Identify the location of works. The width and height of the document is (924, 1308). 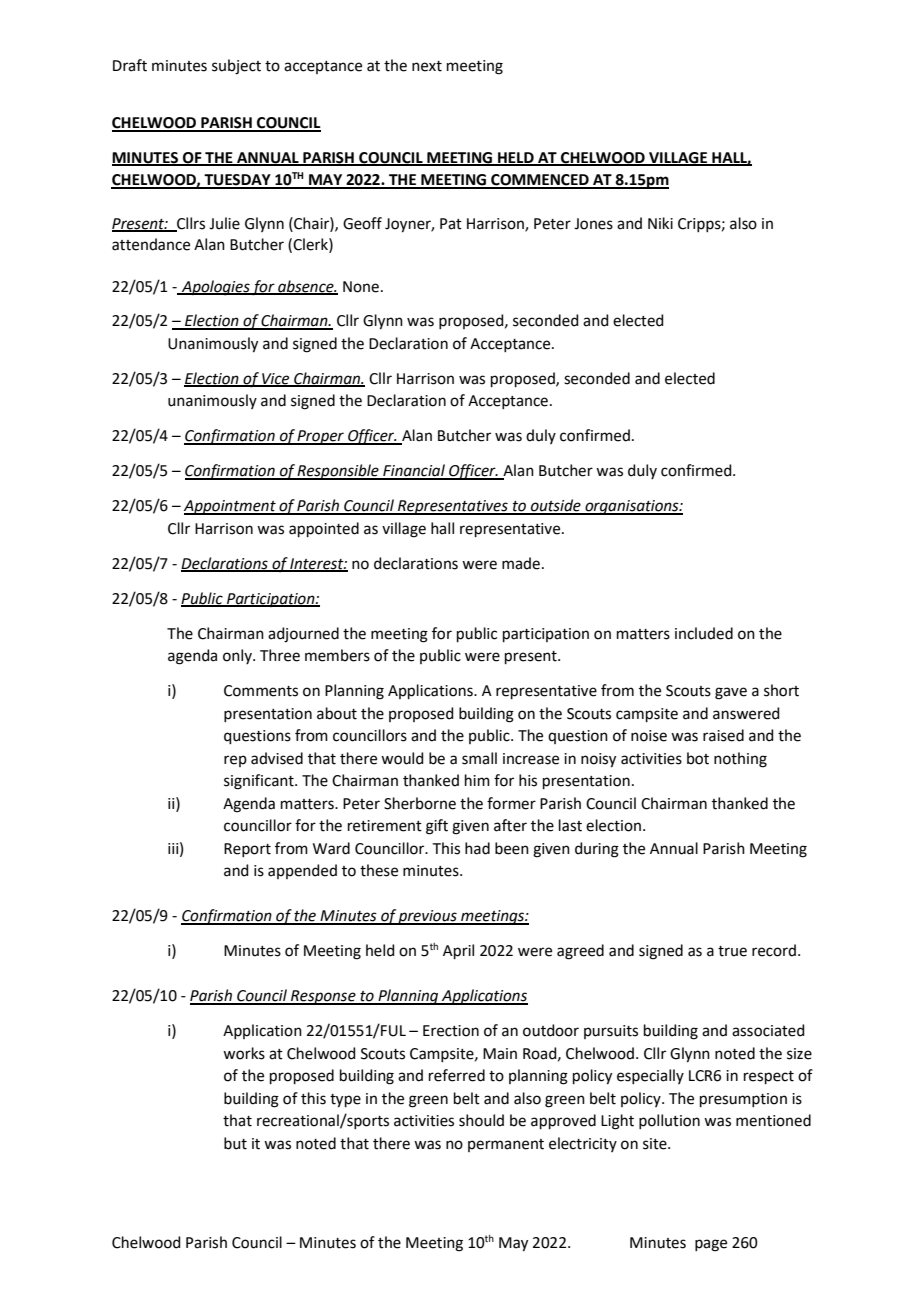
(244, 1053).
